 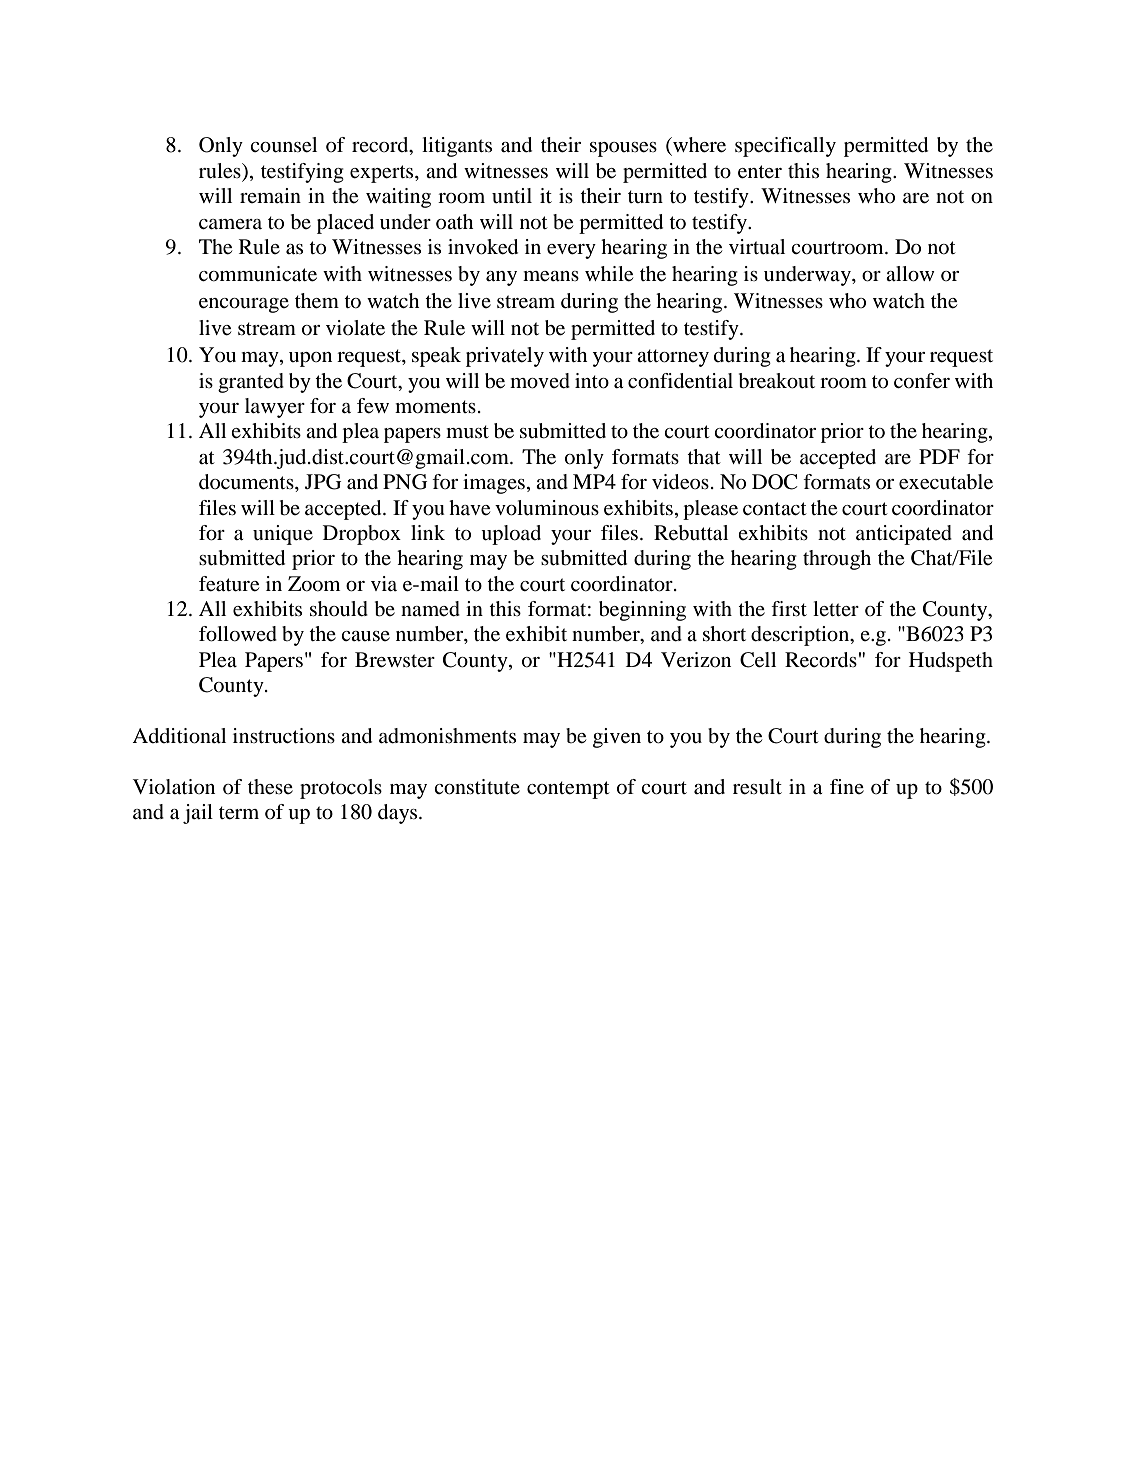 What do you see at coordinates (494, 484) in the page?
I see `images` at bounding box center [494, 484].
